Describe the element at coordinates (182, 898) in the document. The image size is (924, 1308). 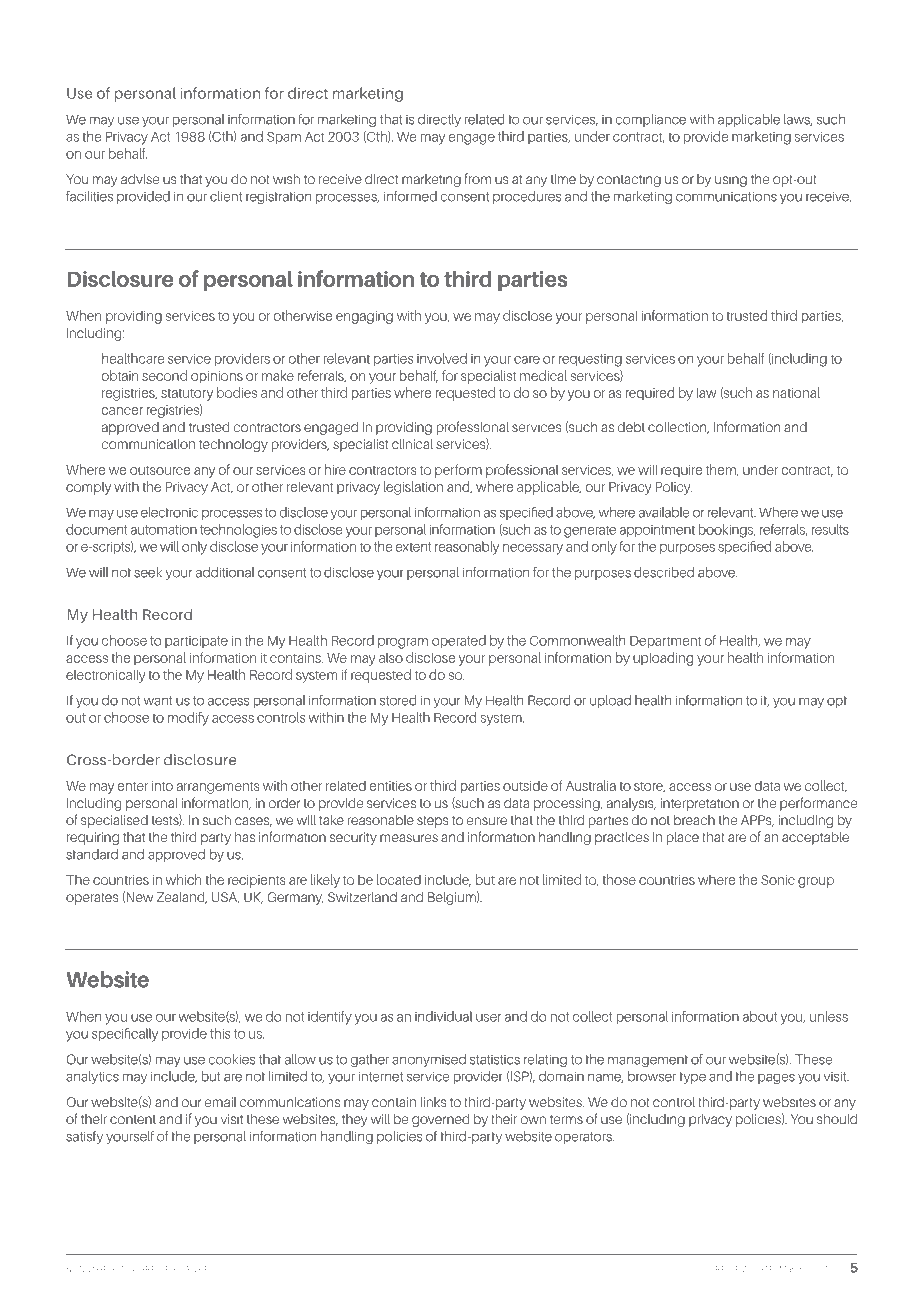
I see `Zealand` at that location.
